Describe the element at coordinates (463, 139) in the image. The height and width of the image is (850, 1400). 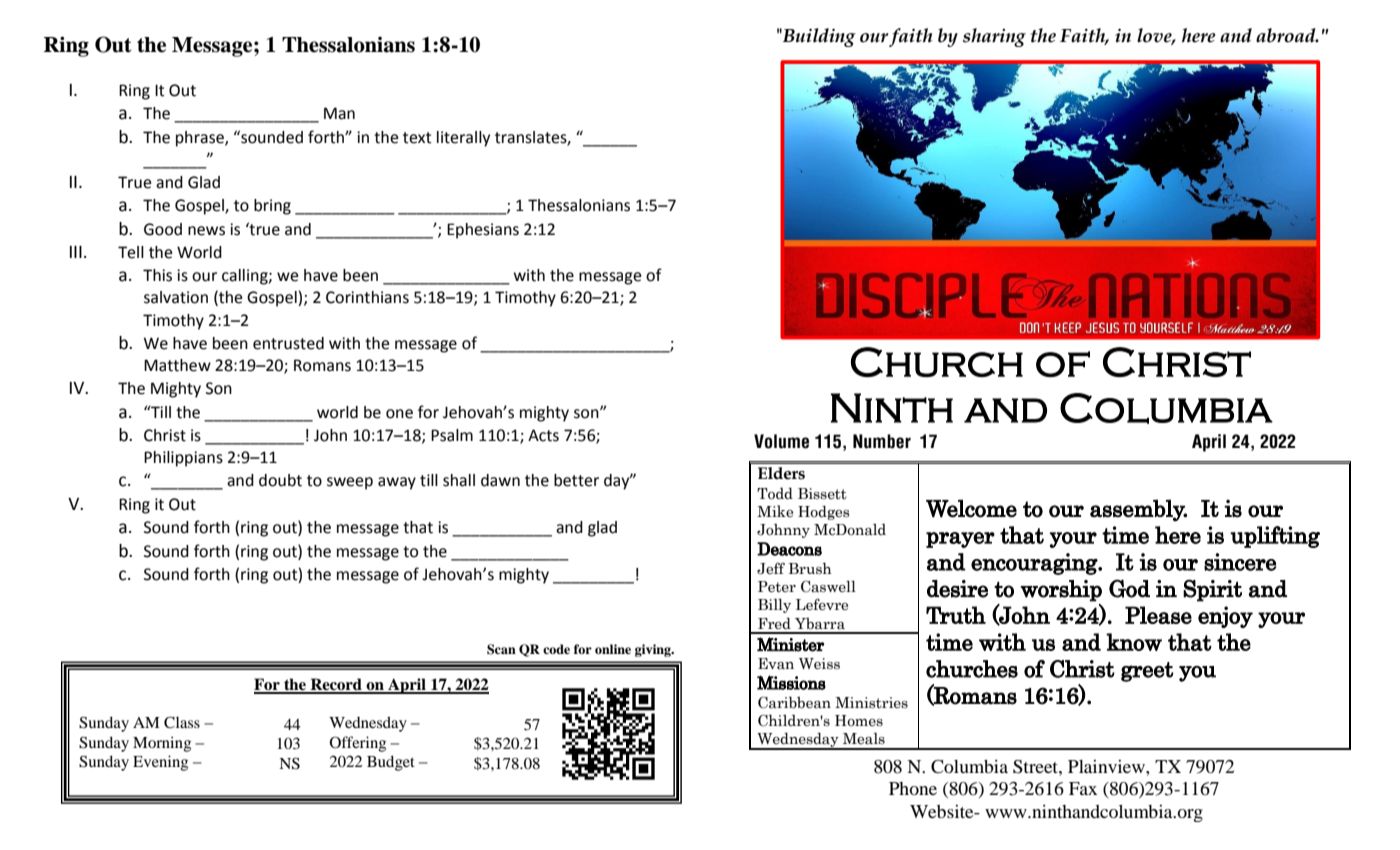
I see `literally` at that location.
